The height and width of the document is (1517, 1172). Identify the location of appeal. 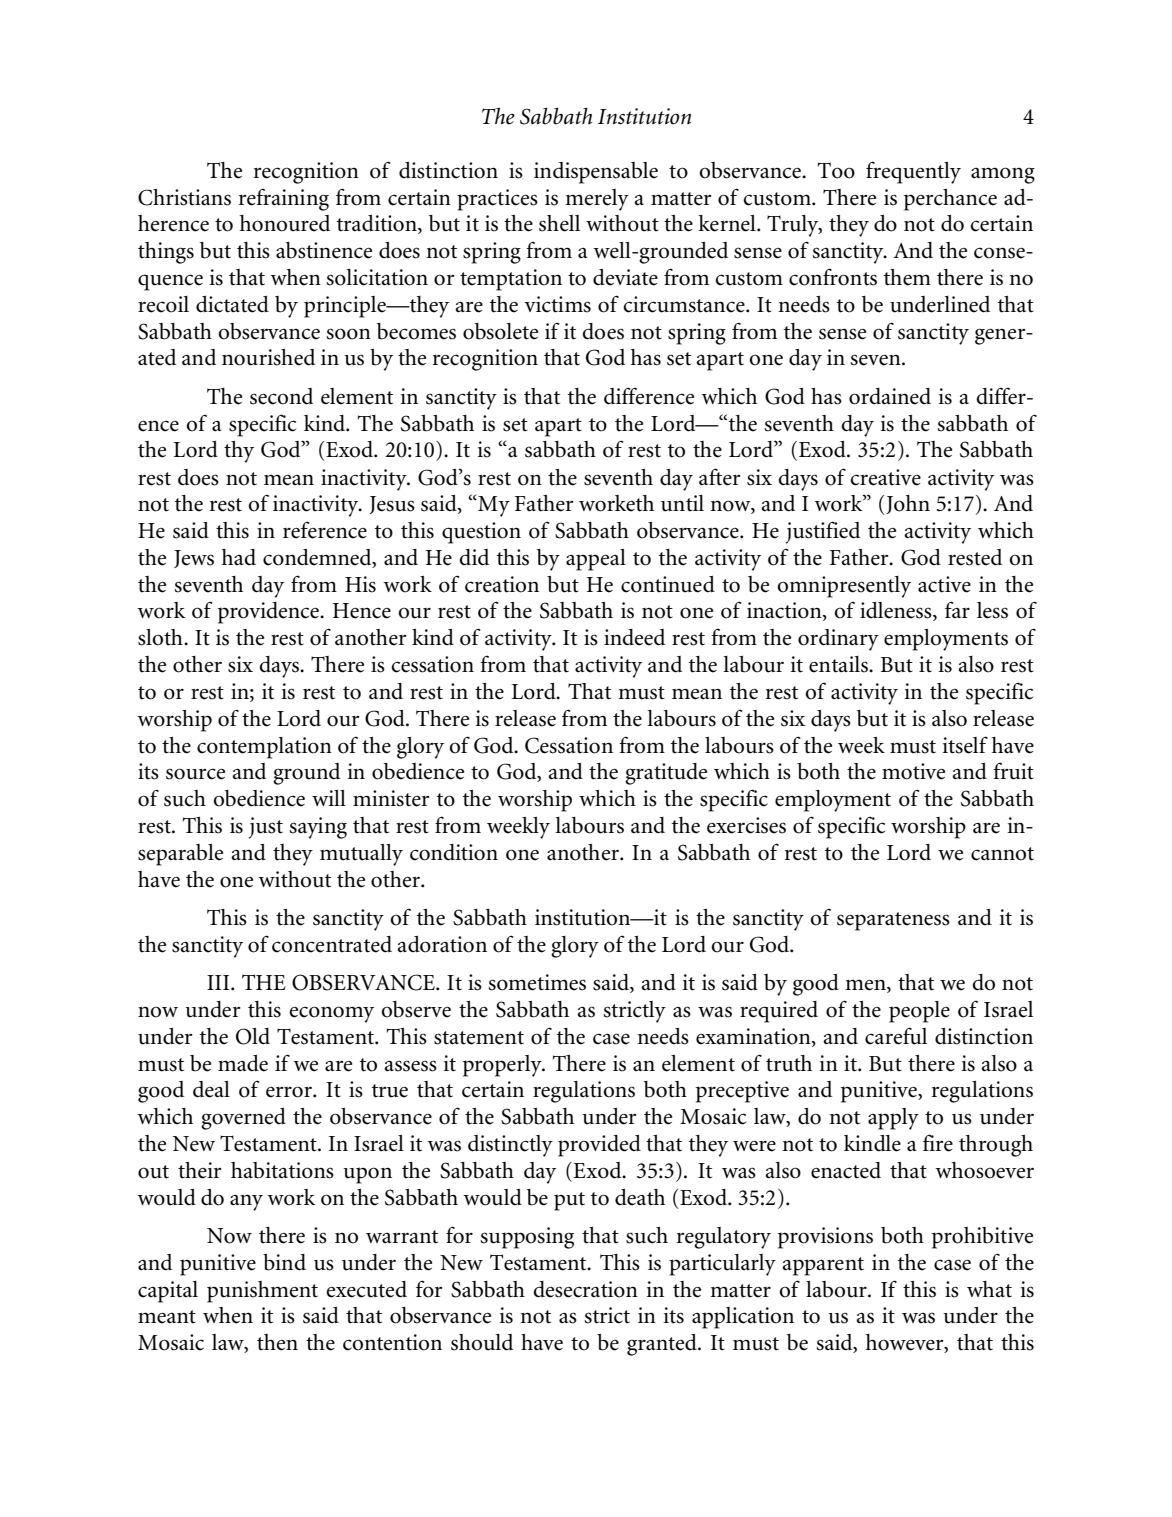
(596, 560).
